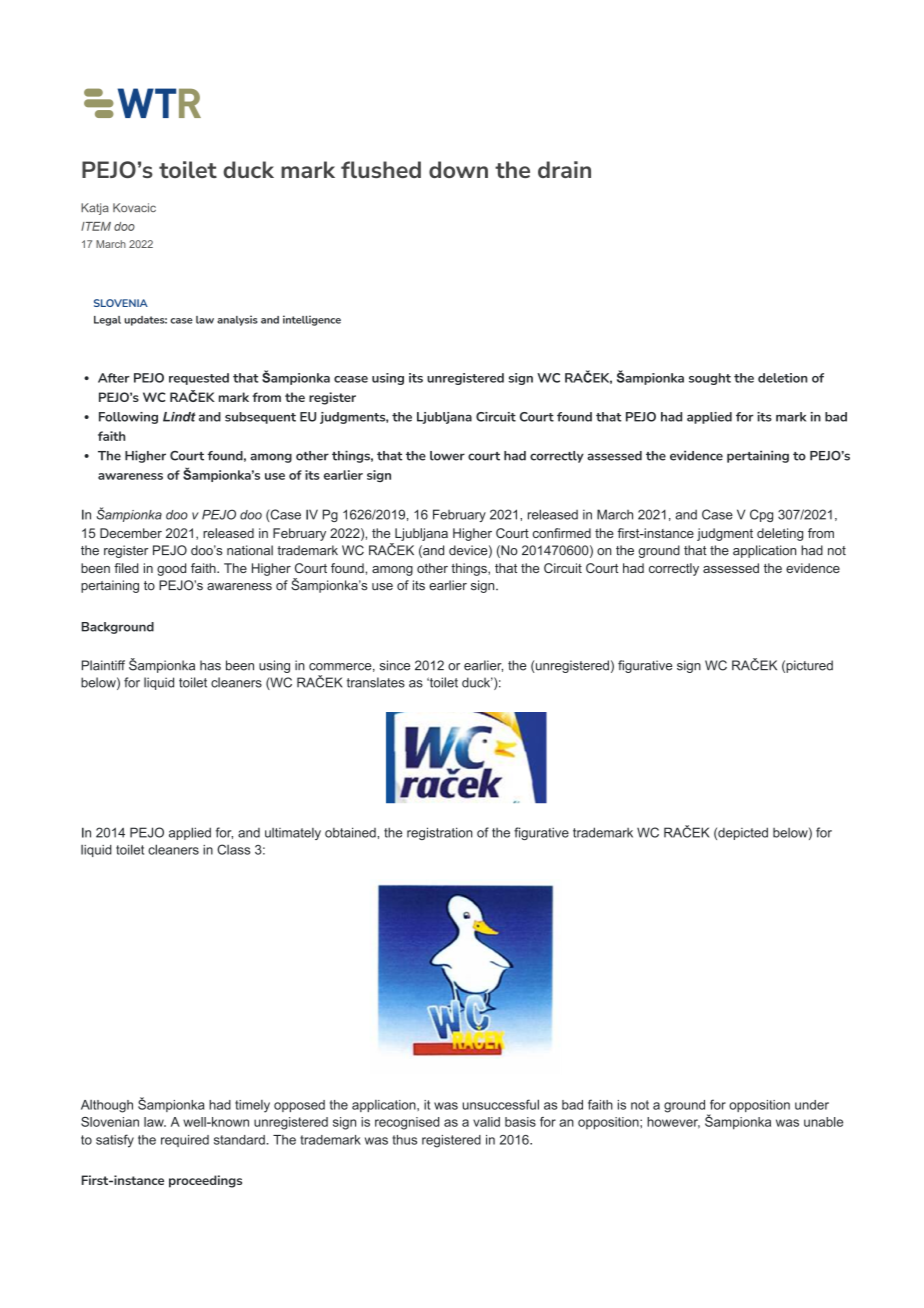 The image size is (924, 1308). Describe the element at coordinates (458, 169) in the image. I see `down` at that location.
